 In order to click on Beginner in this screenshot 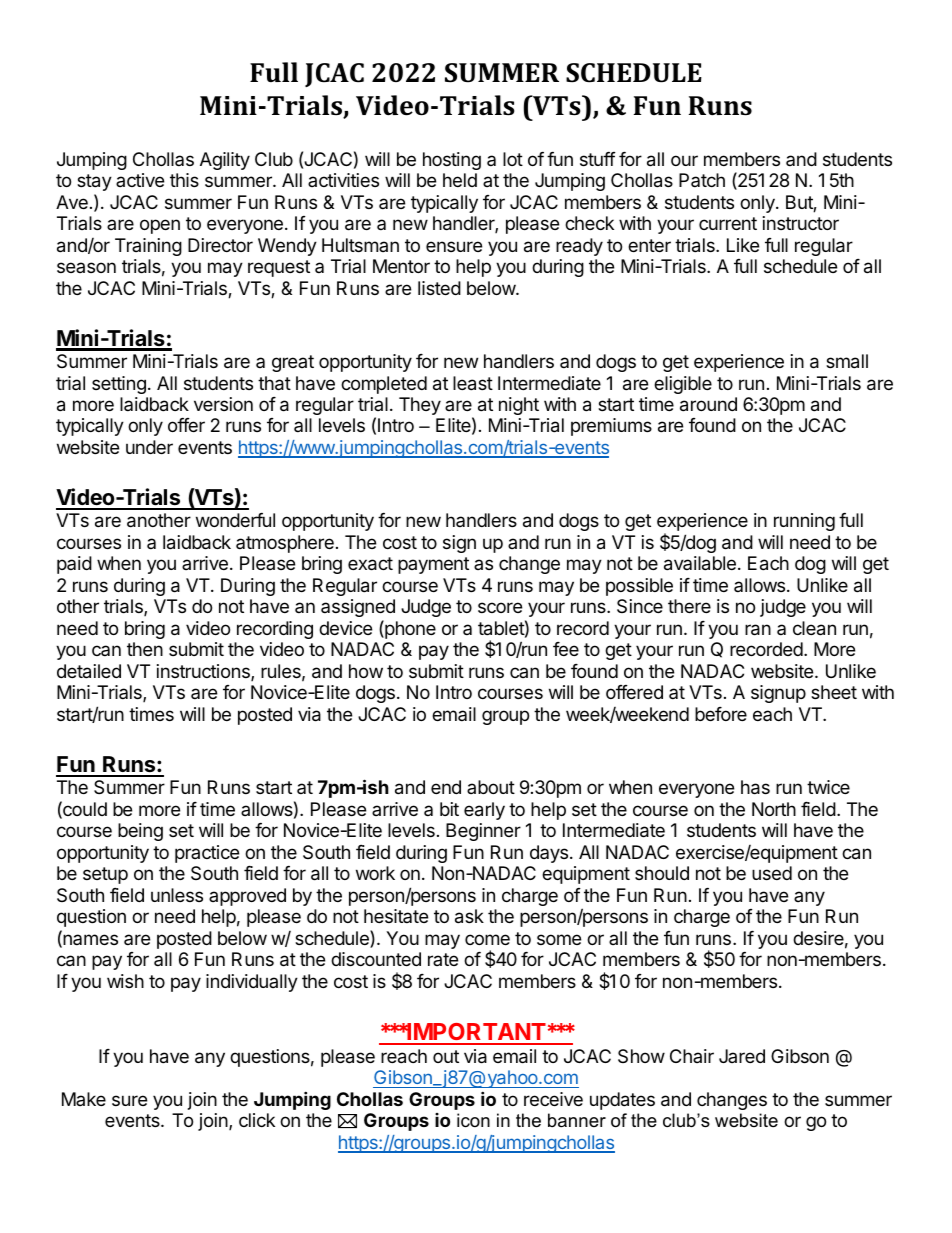, I will do `click(483, 832)`.
